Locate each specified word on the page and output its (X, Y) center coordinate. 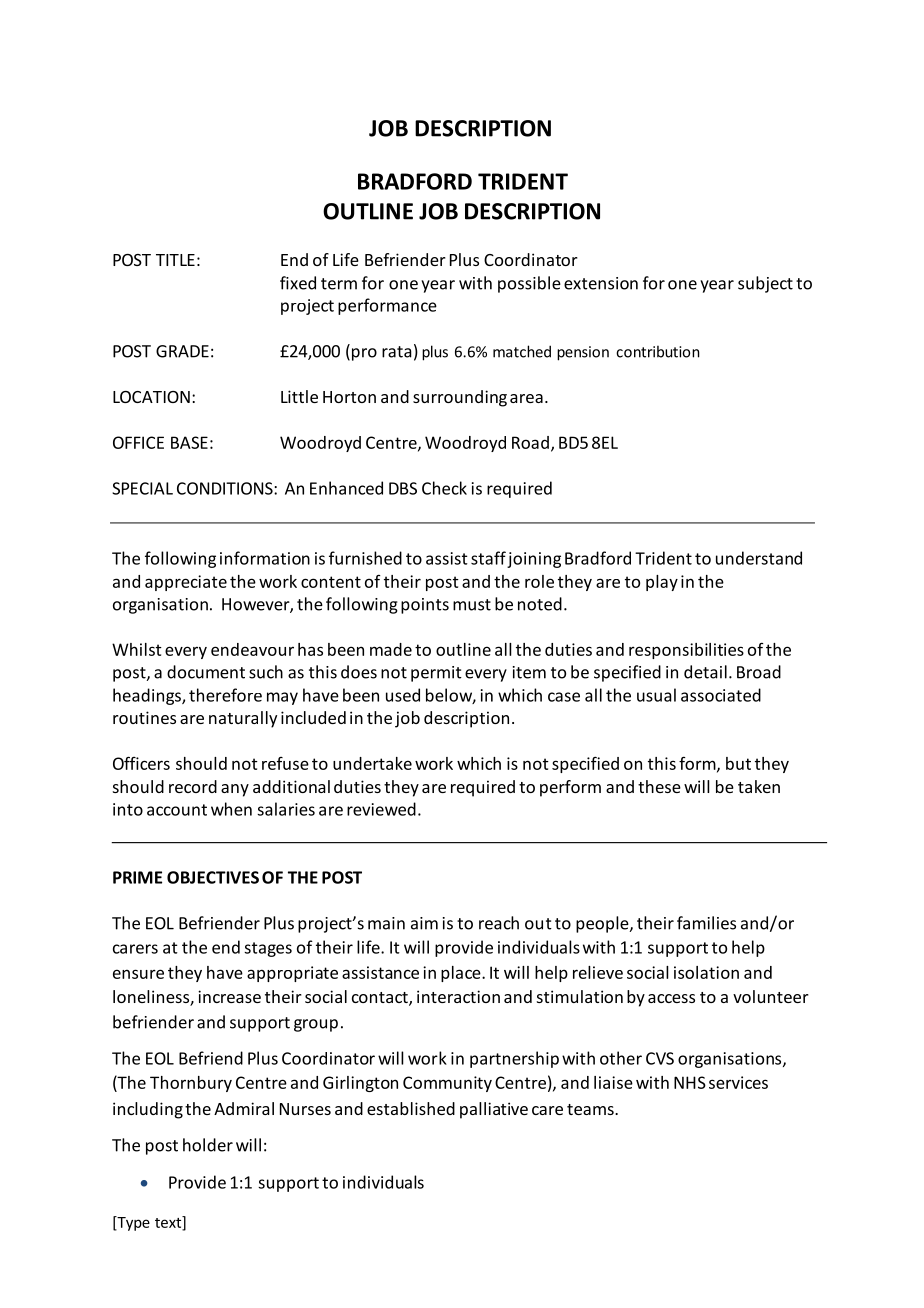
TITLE (175, 260)
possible (529, 284)
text (169, 1223)
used (403, 695)
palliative (494, 1110)
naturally (243, 719)
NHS (690, 1082)
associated (721, 695)
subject (765, 284)
